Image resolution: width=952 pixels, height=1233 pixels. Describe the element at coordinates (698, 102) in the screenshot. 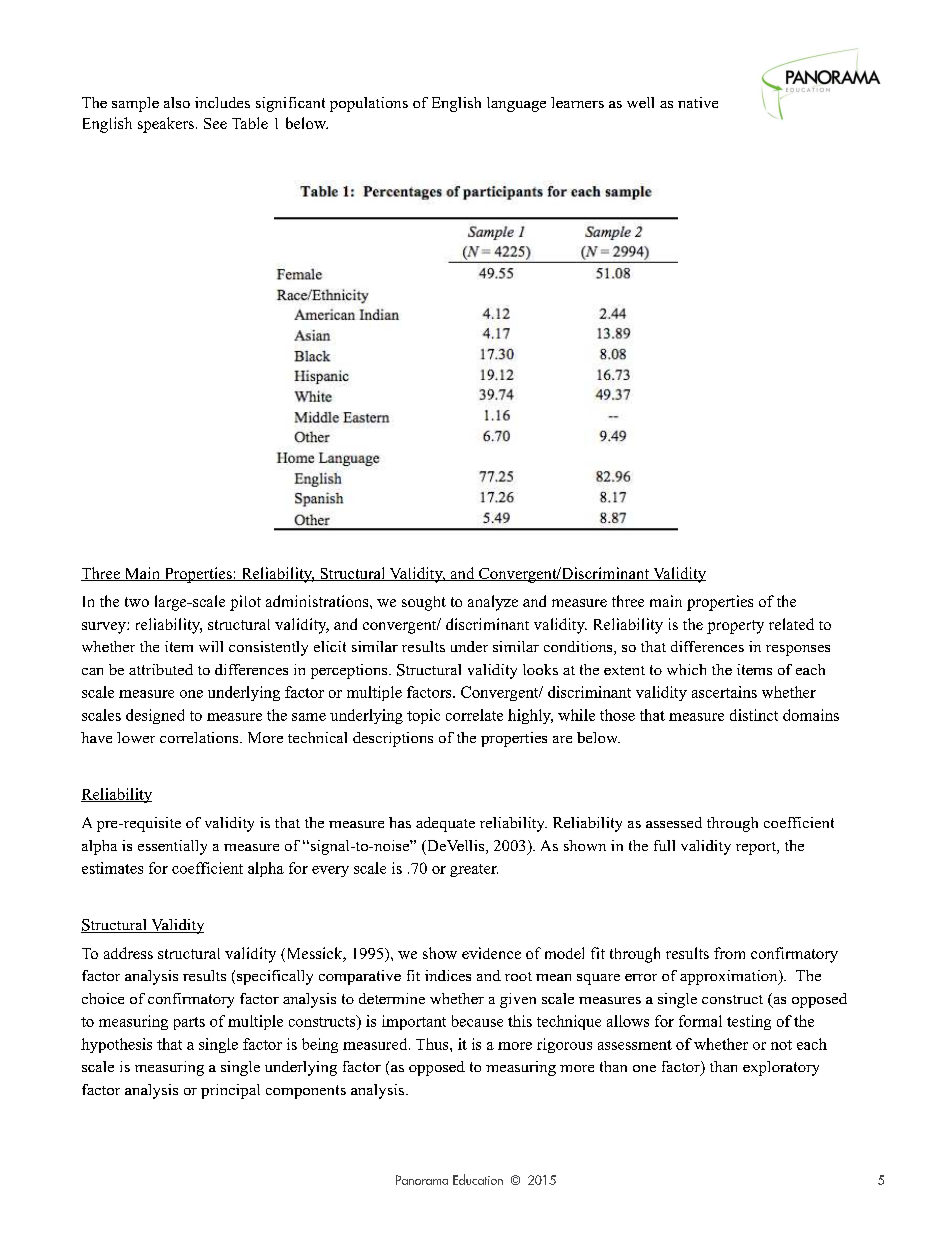

I see `native` at that location.
